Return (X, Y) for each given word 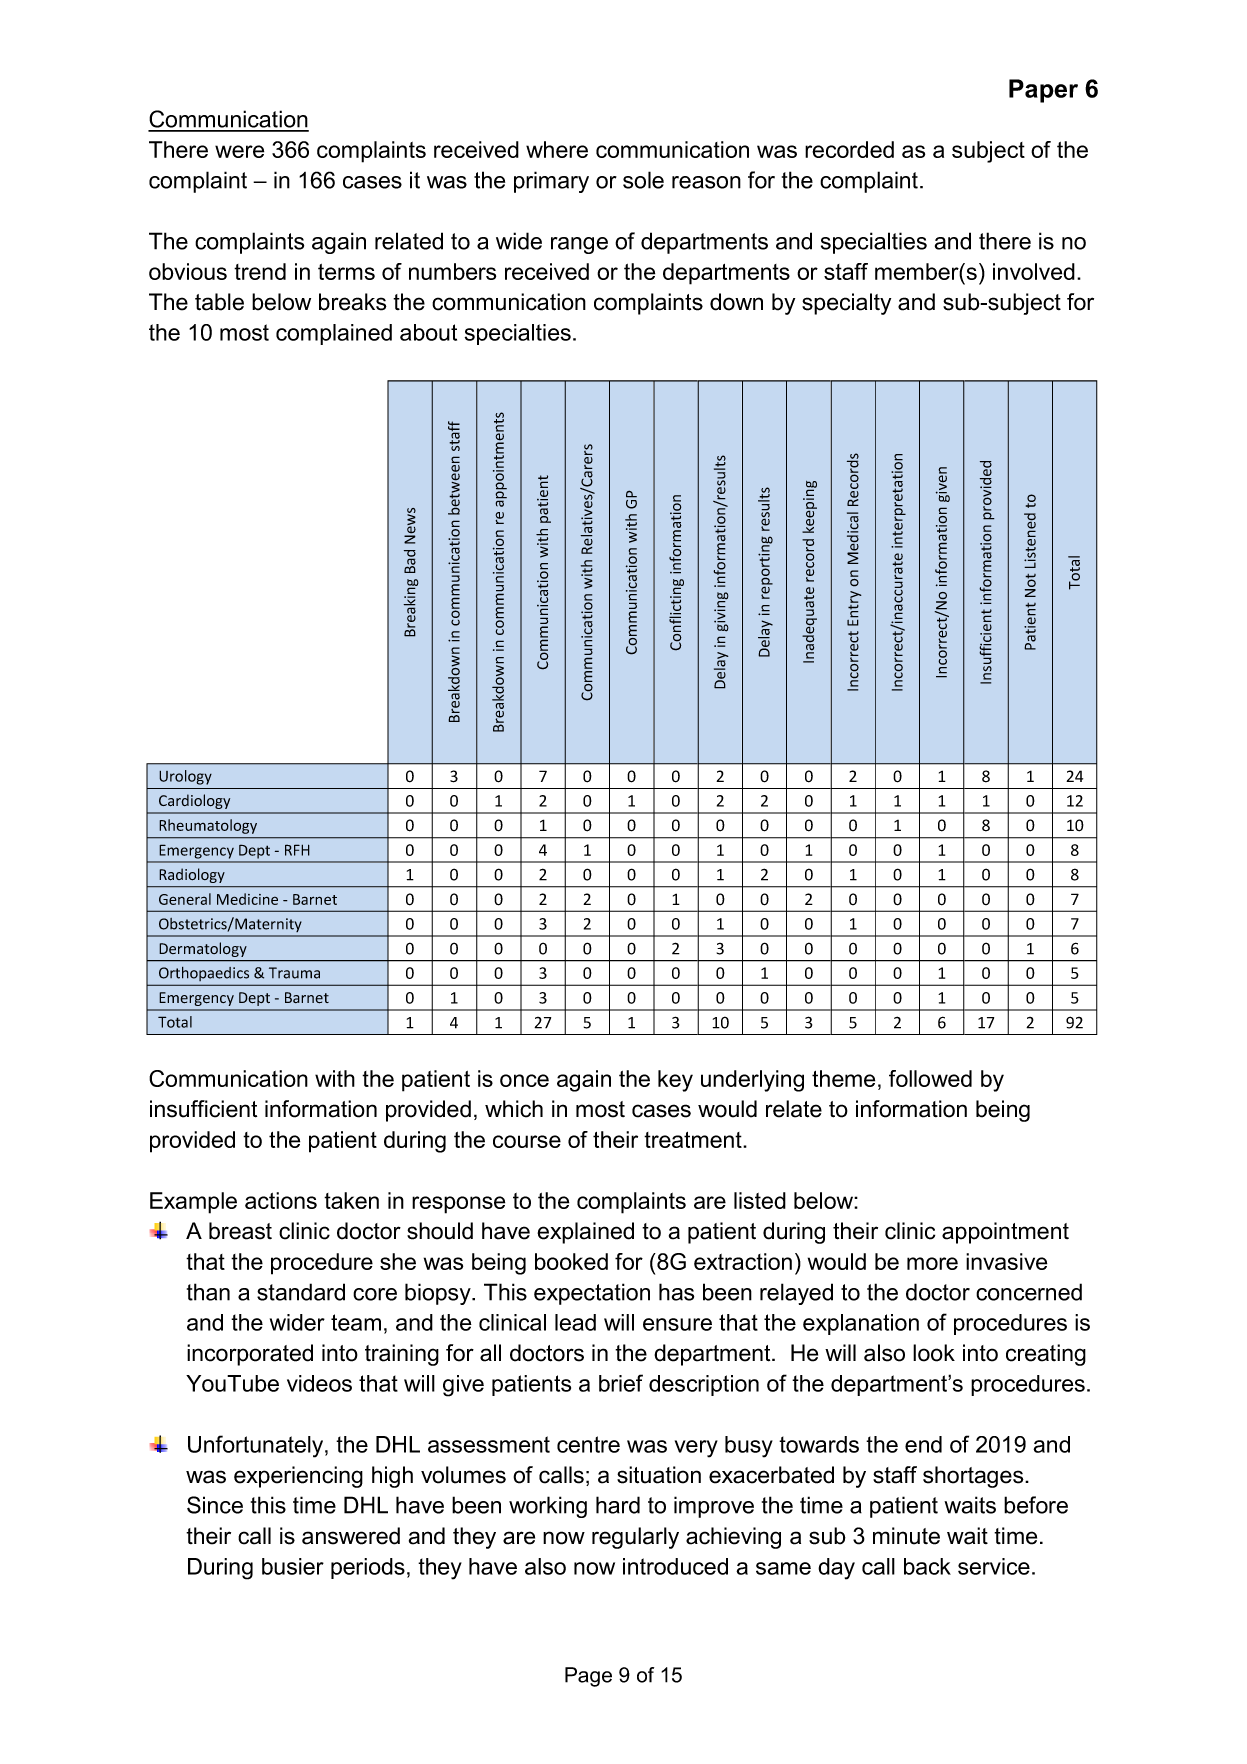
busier (293, 1566)
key (675, 1081)
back (927, 1566)
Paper (1043, 91)
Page (588, 1677)
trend (260, 271)
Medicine (247, 899)
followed (930, 1078)
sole (643, 180)
